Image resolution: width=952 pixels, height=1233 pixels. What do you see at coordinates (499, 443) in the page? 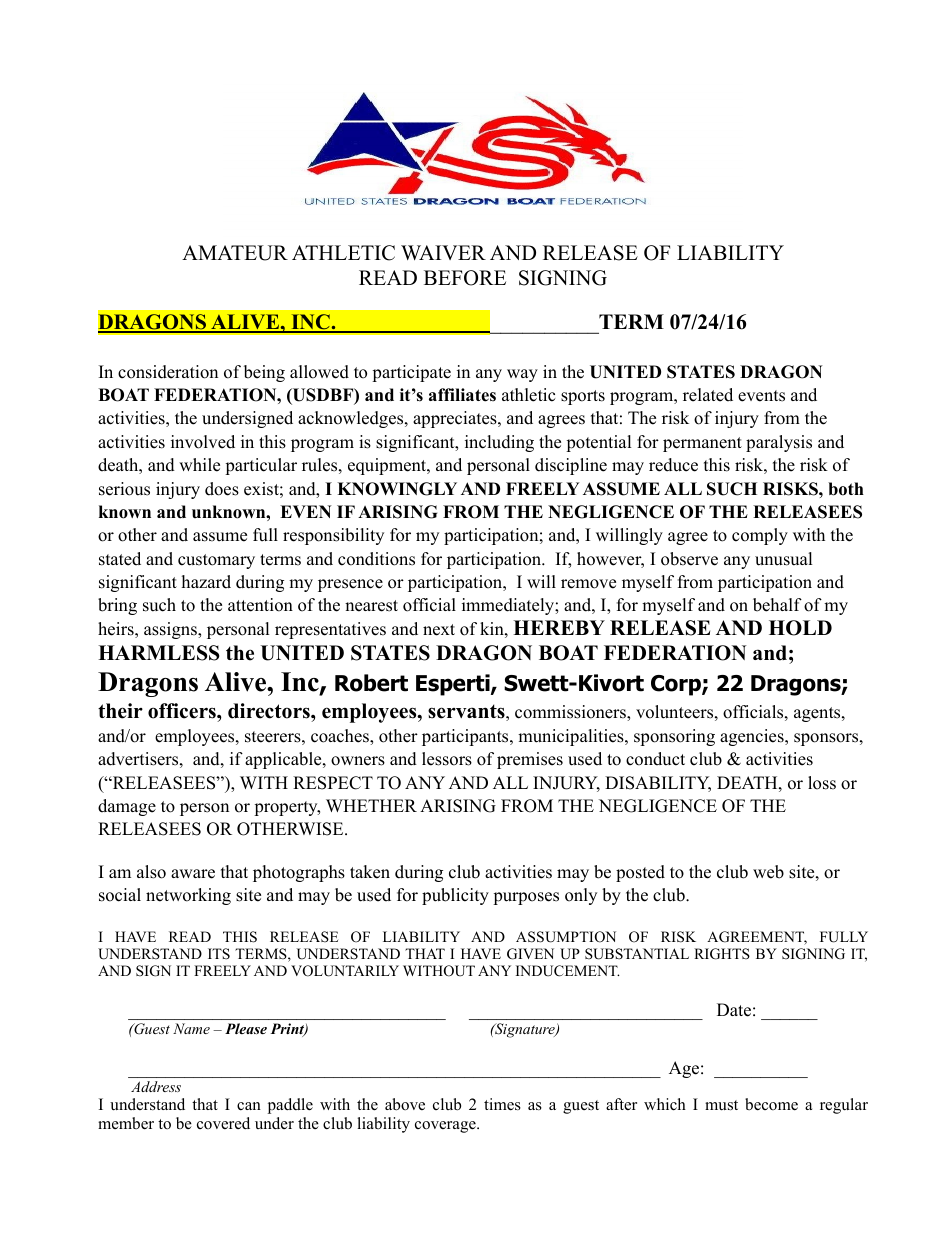
I see `including` at bounding box center [499, 443].
